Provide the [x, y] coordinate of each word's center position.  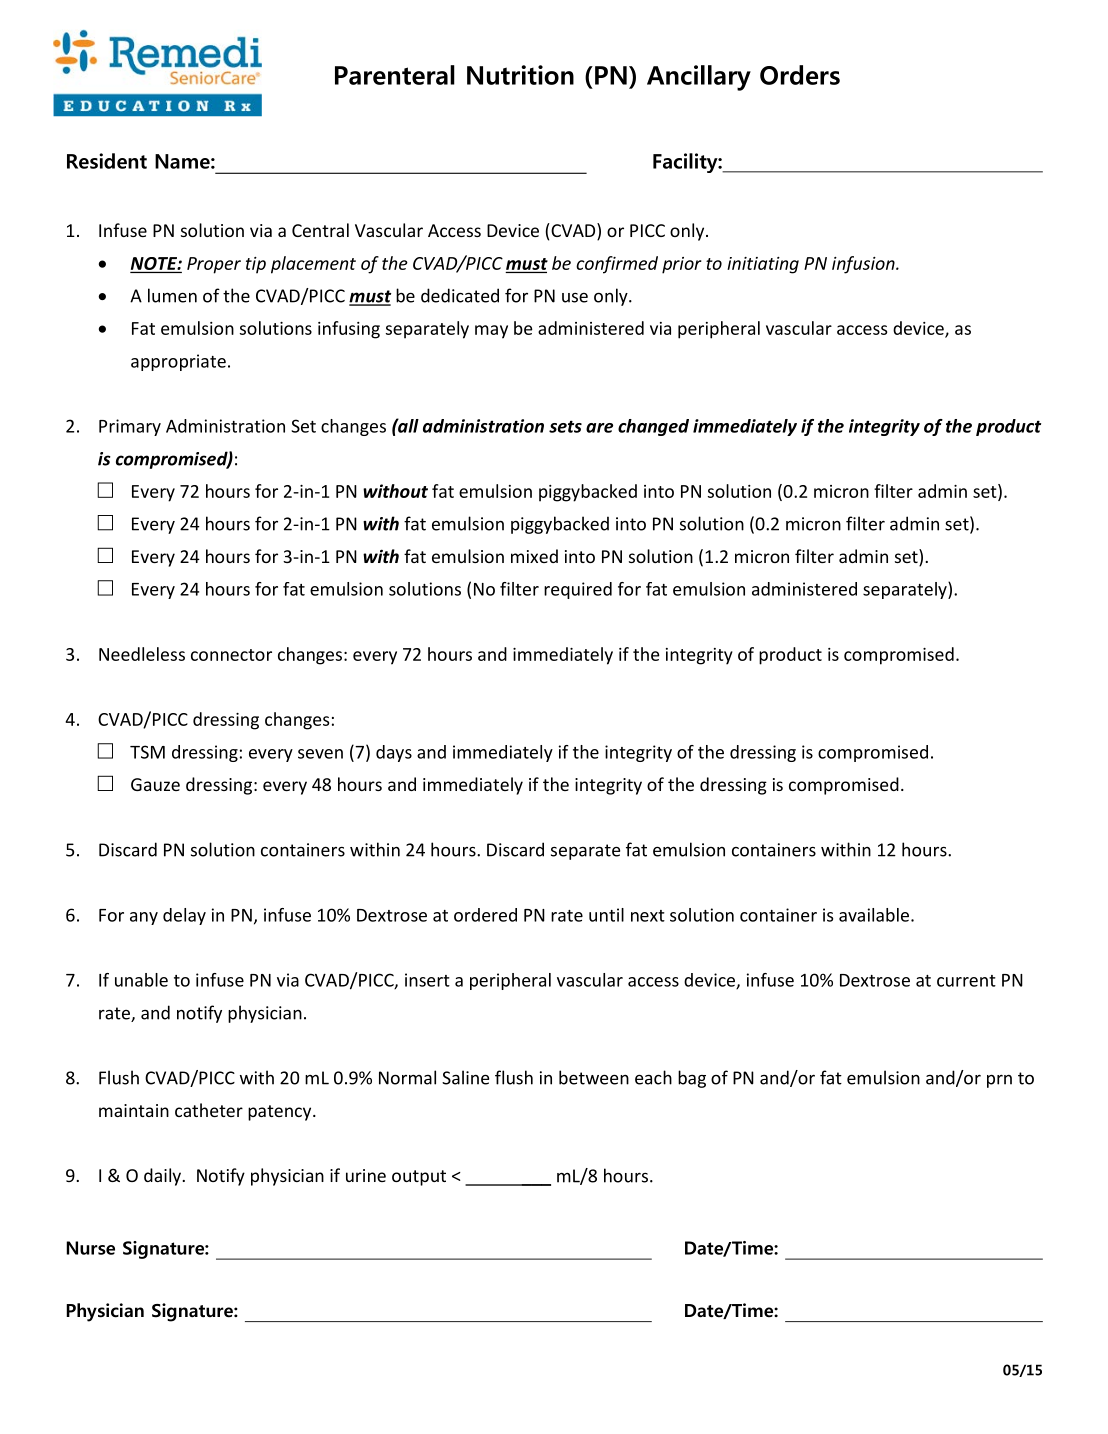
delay [184, 916]
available [875, 915]
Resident [107, 161]
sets [565, 426]
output [419, 1178]
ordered [485, 915]
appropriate [178, 362]
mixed [534, 556]
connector [231, 655]
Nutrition [520, 75]
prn [999, 1081]
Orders [800, 75]
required [578, 590]
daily [163, 1177]
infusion [864, 265]
